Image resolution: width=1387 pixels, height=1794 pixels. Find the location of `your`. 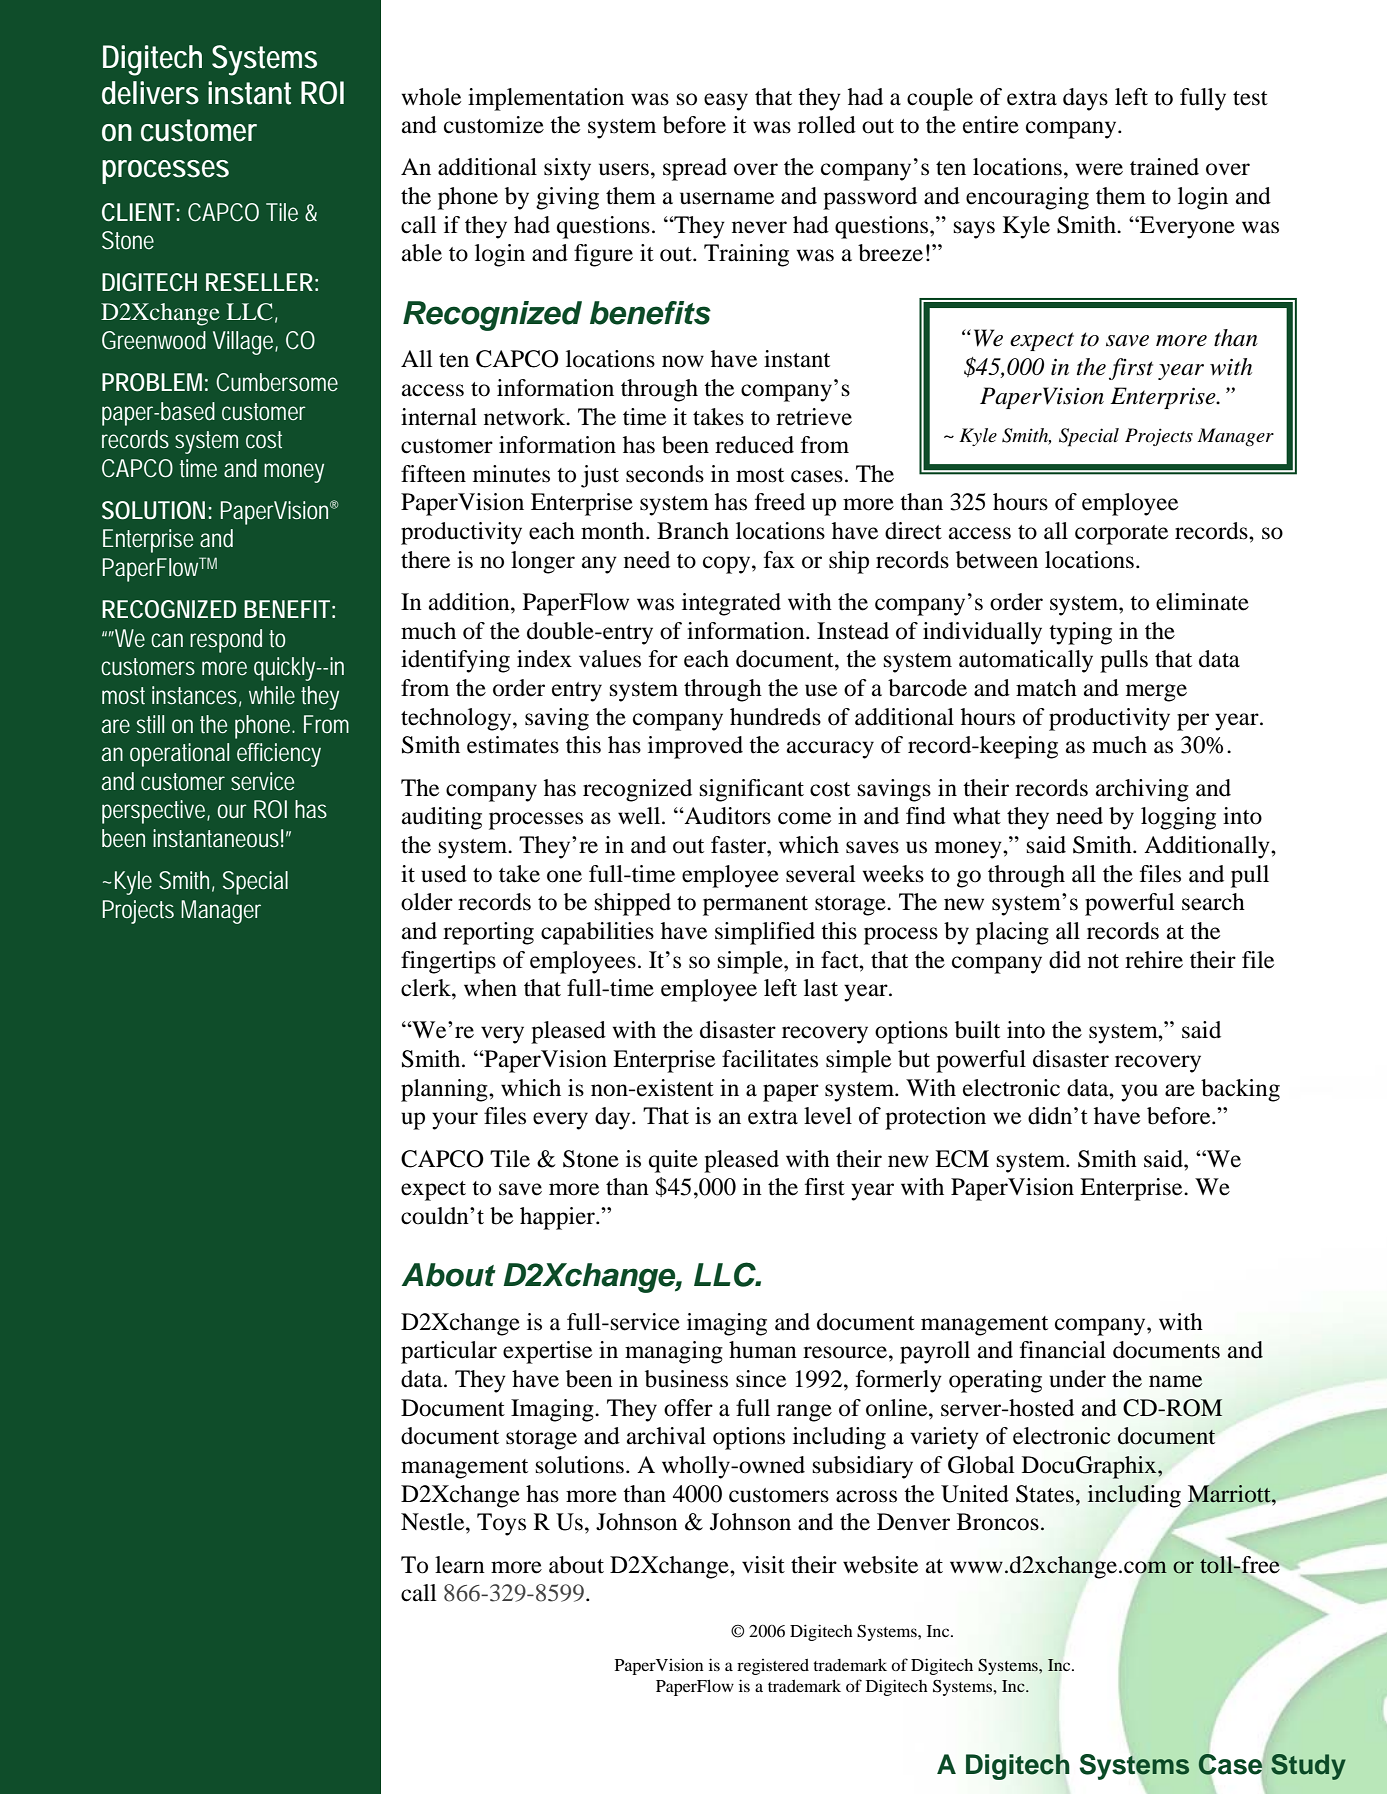

your is located at coordinates (455, 1121).
